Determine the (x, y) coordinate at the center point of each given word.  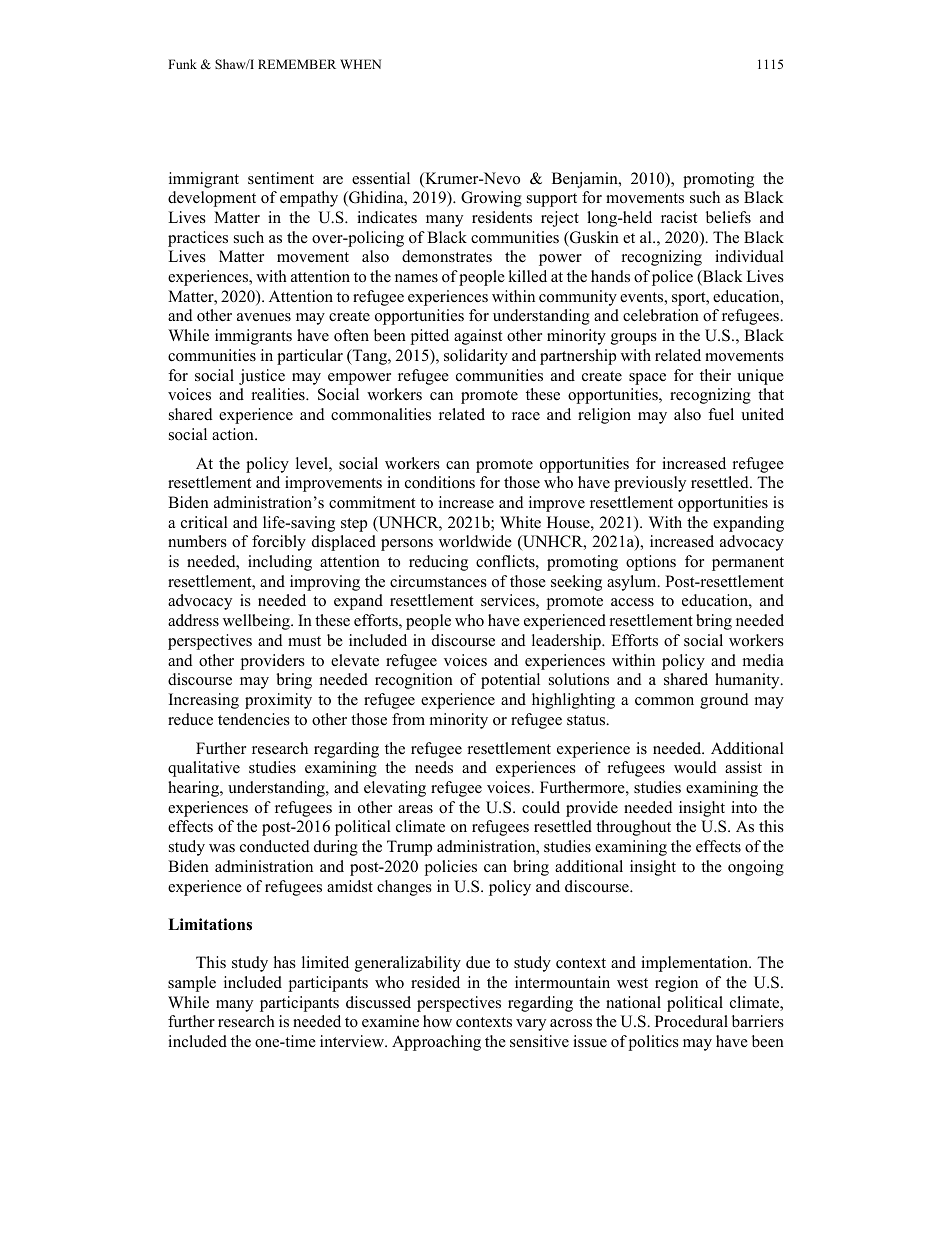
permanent (748, 564)
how (437, 1021)
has (285, 962)
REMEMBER (297, 64)
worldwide (475, 541)
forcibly (279, 543)
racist (679, 217)
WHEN (360, 64)
